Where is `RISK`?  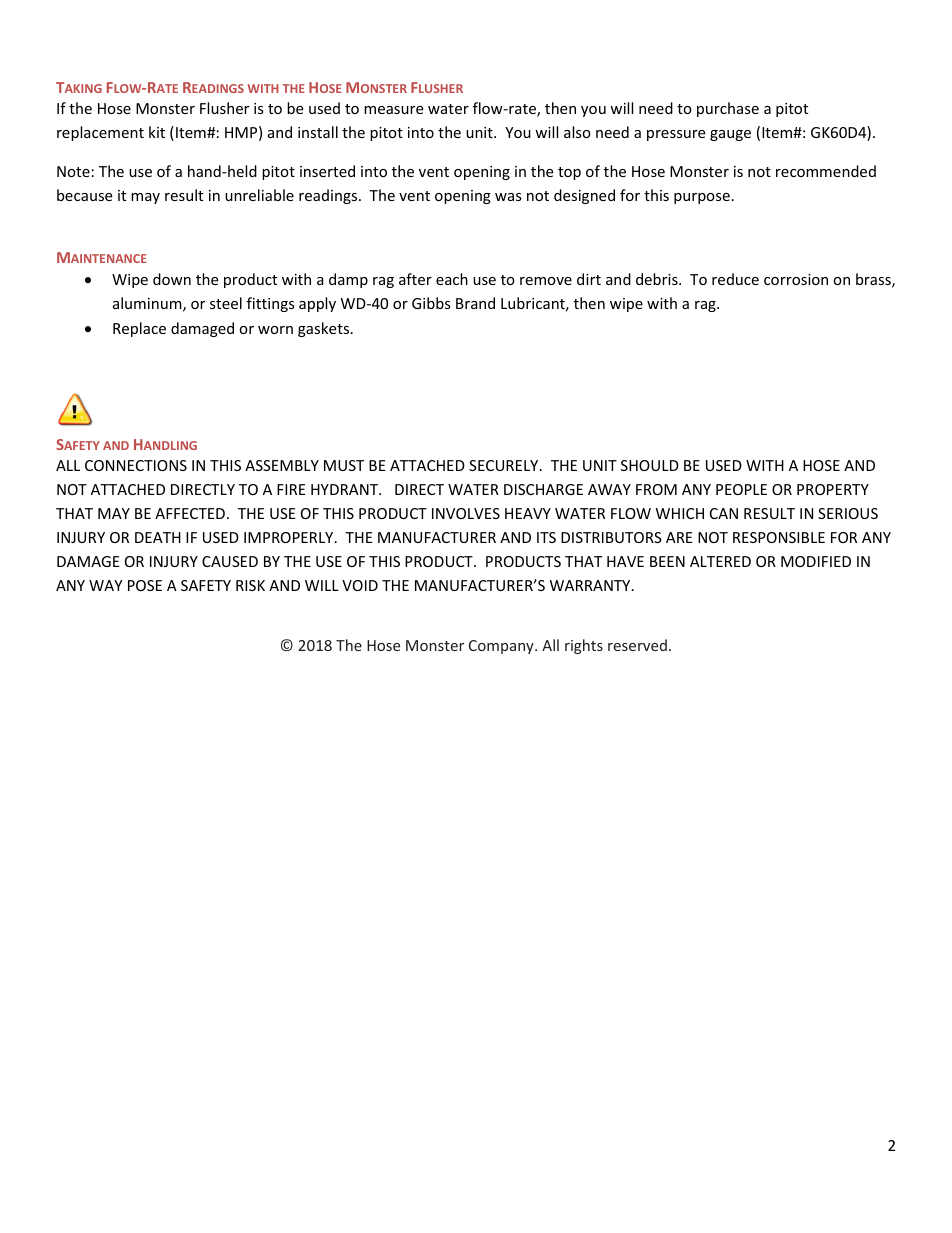
RISK is located at coordinates (250, 585).
